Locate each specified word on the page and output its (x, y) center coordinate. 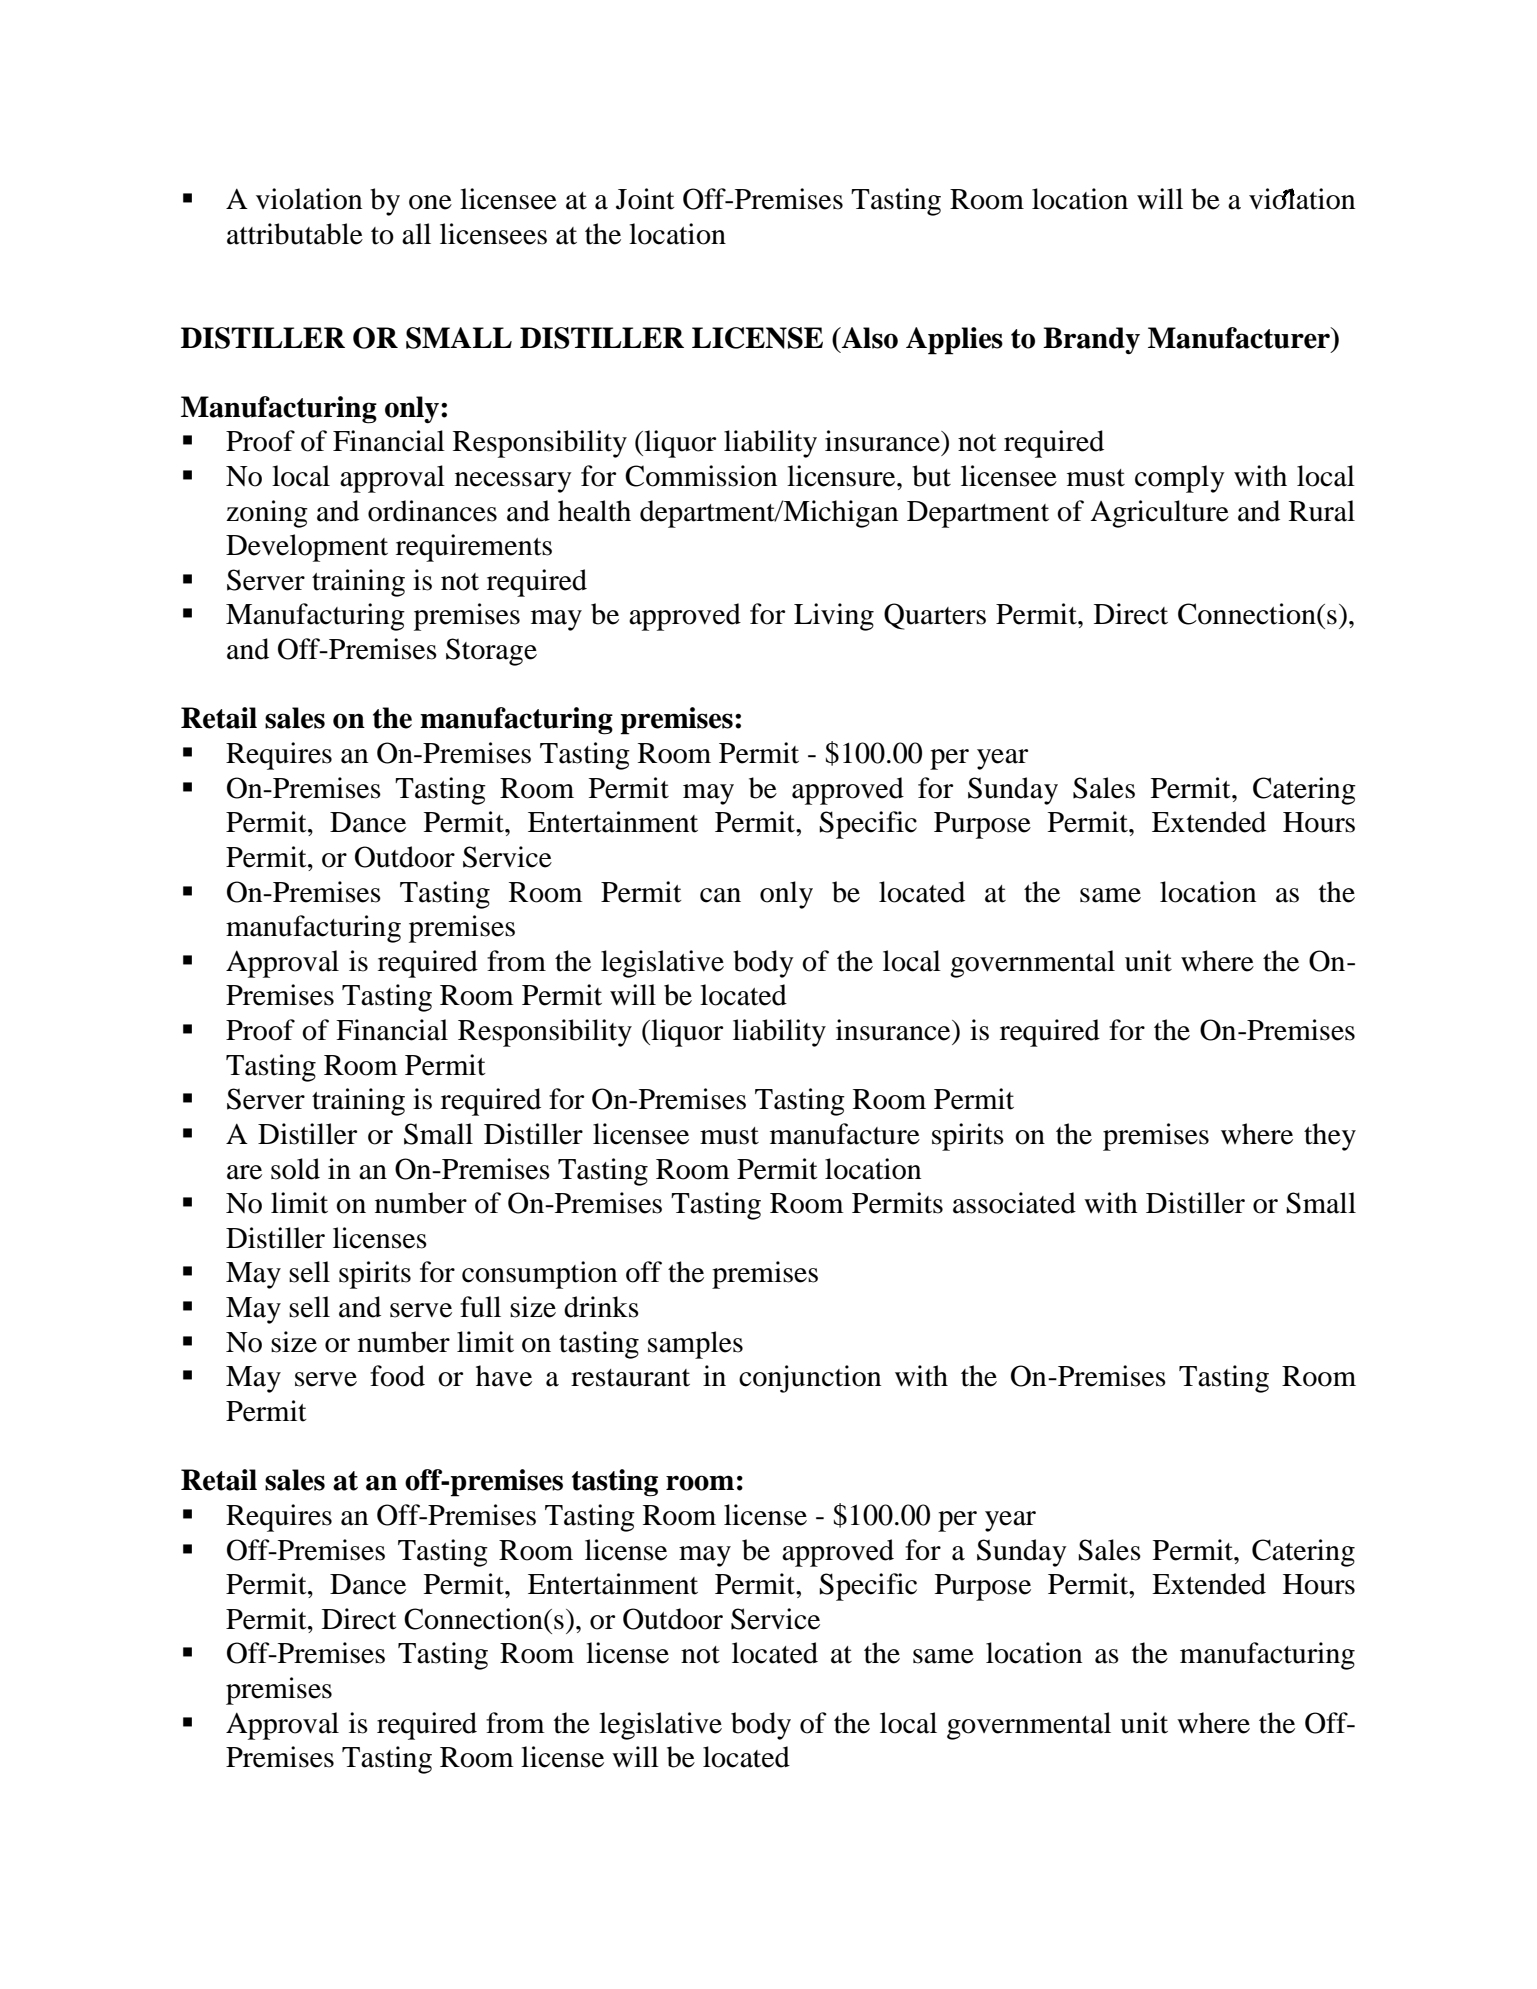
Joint (645, 199)
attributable (295, 234)
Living (834, 617)
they (1330, 1137)
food (397, 1376)
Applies (954, 341)
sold (295, 1169)
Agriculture (1159, 514)
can (720, 895)
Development (307, 548)
